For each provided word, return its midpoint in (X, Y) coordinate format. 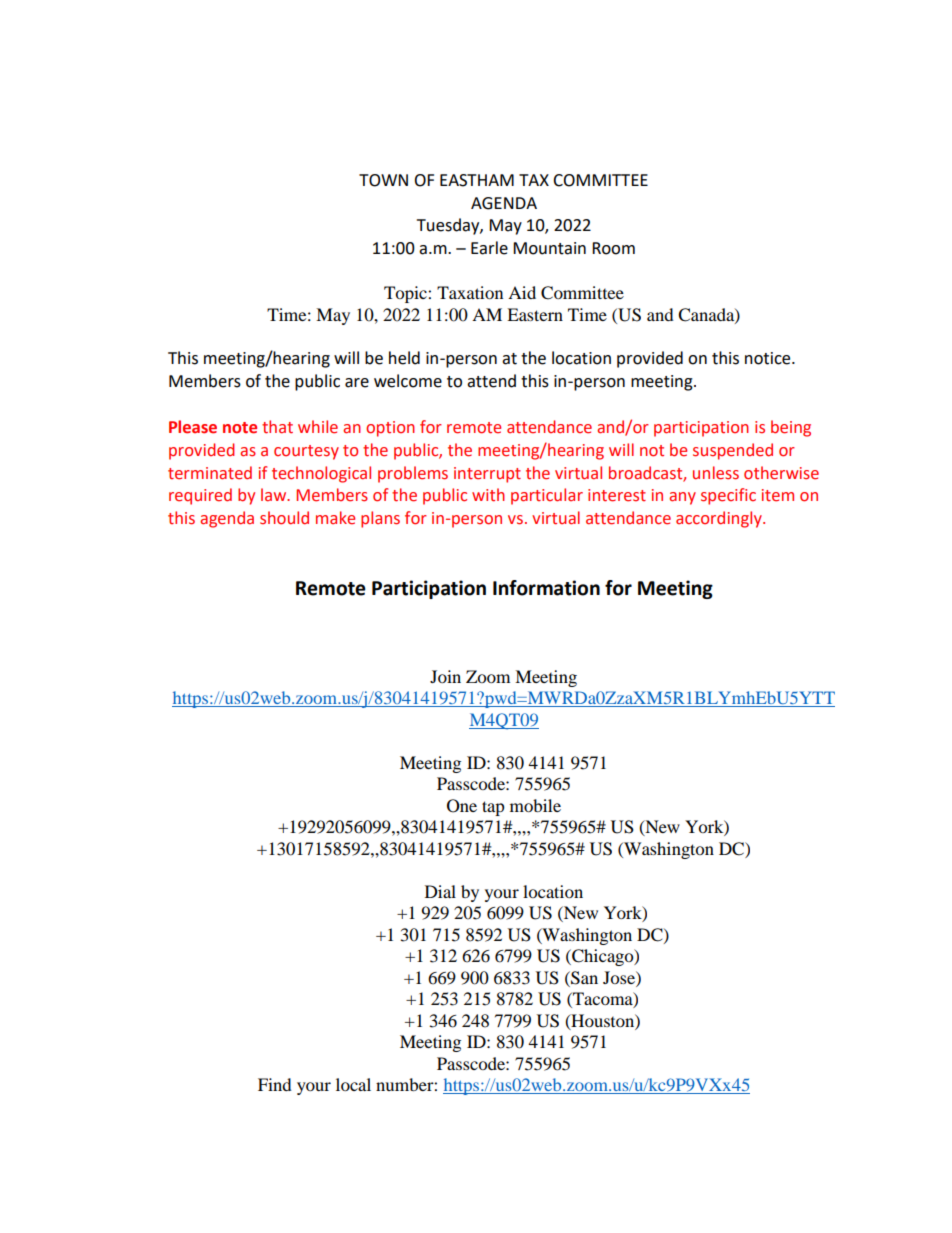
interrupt (487, 475)
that (277, 427)
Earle (489, 248)
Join (445, 676)
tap (493, 808)
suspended (733, 451)
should (284, 518)
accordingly (720, 519)
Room (613, 248)
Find (275, 1084)
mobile (535, 805)
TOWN (383, 180)
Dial (440, 891)
